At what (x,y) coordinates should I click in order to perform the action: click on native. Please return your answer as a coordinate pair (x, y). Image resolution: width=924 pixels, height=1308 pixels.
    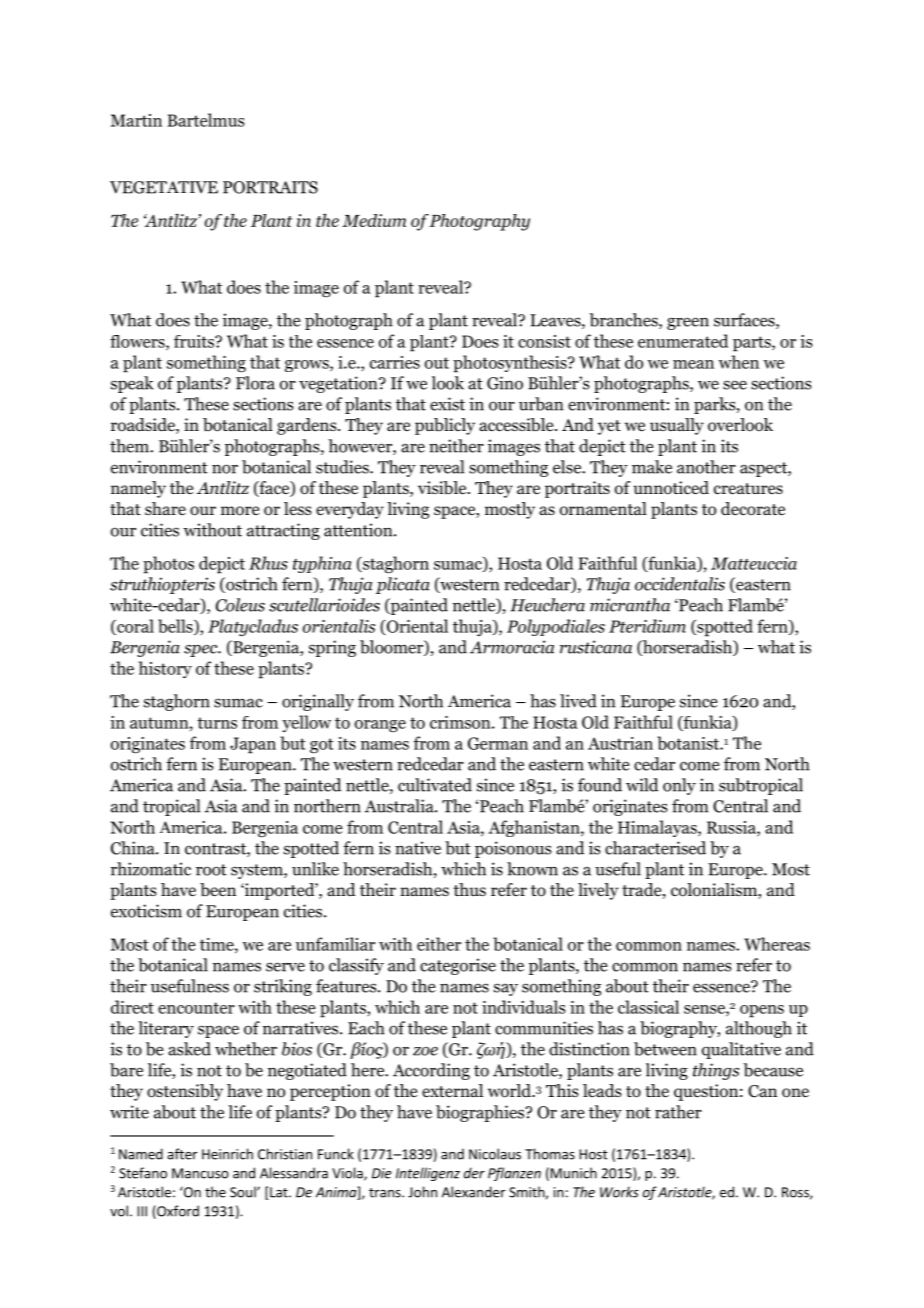
    Looking at the image, I should click on (418, 848).
